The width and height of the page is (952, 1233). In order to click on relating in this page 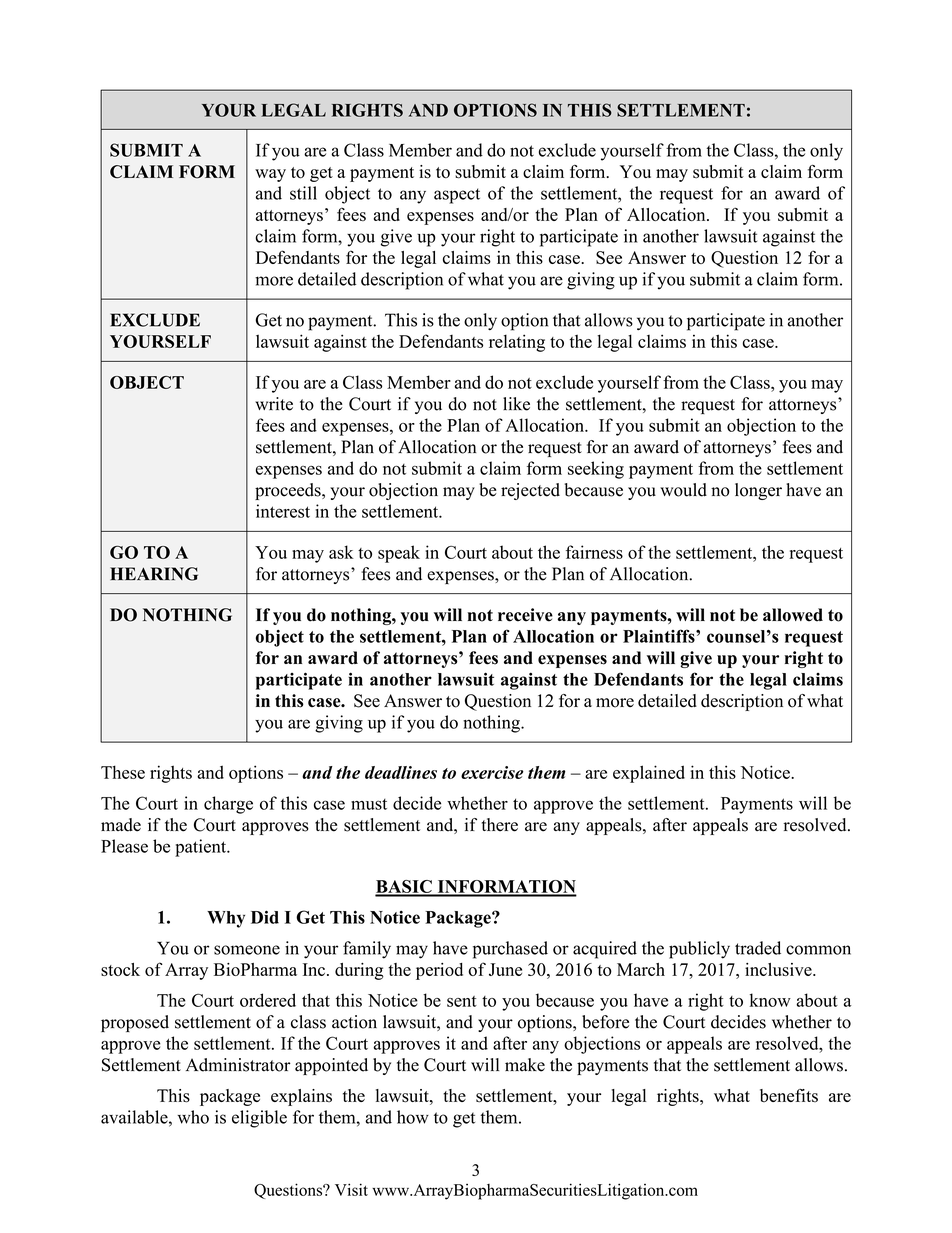, I will do `click(517, 343)`.
